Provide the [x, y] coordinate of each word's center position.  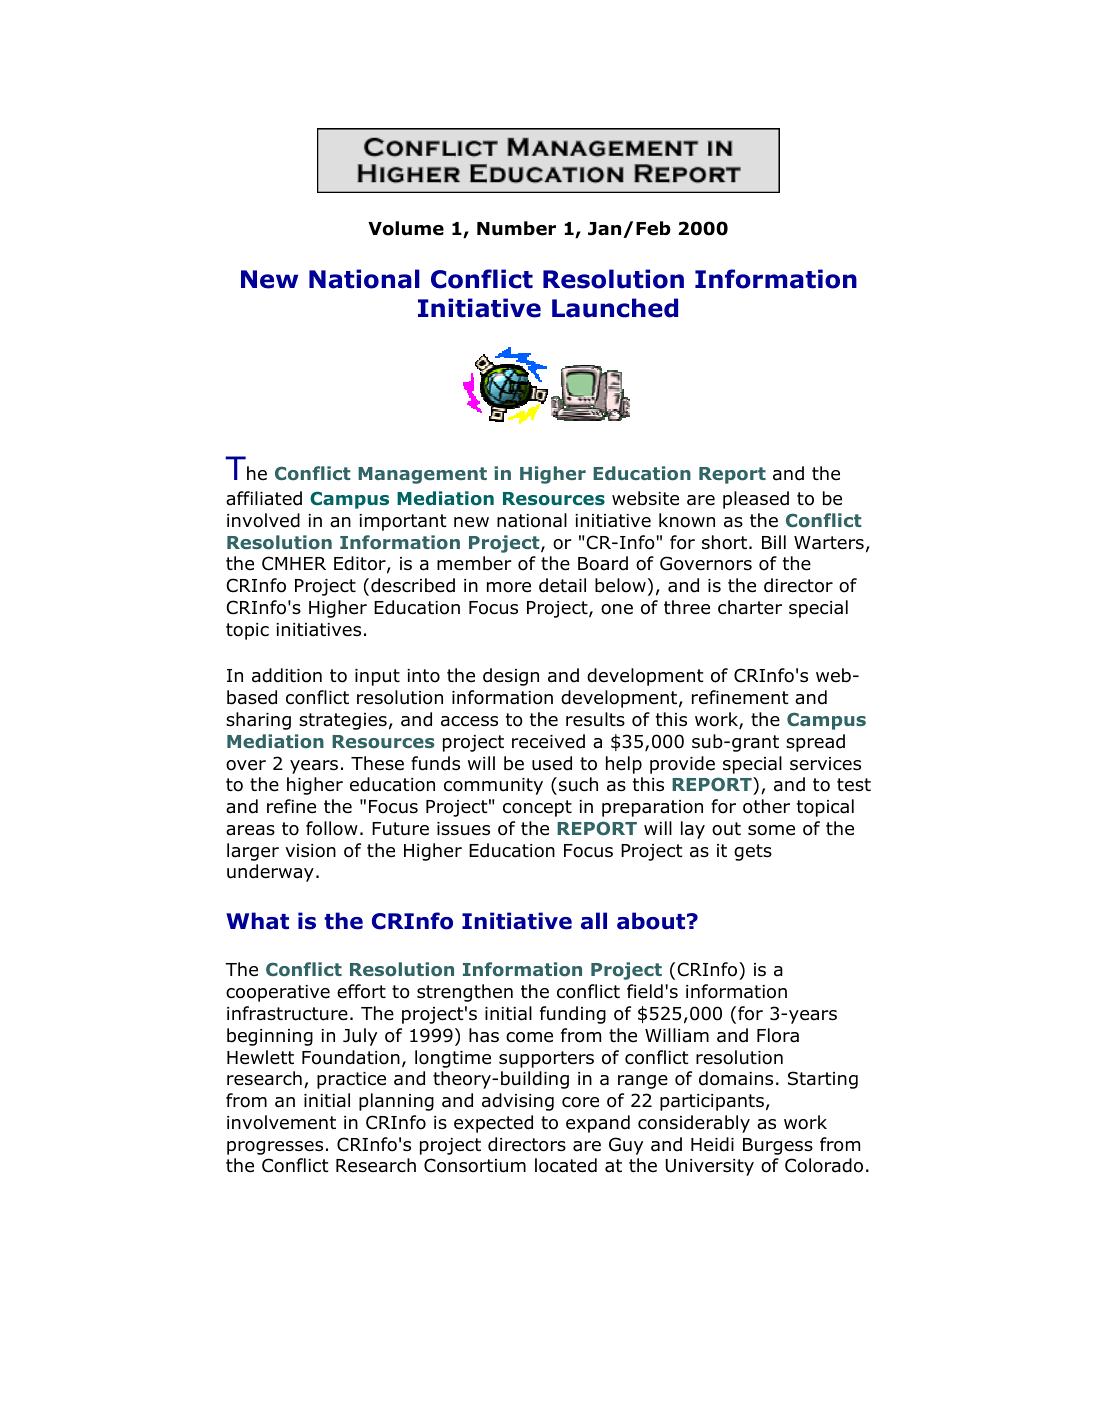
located [566, 1165]
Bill [774, 542]
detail [562, 585]
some [771, 830]
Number [516, 228]
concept [537, 808]
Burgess [778, 1146]
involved [263, 520]
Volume [406, 228]
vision [310, 851]
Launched [615, 308]
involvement [281, 1122]
